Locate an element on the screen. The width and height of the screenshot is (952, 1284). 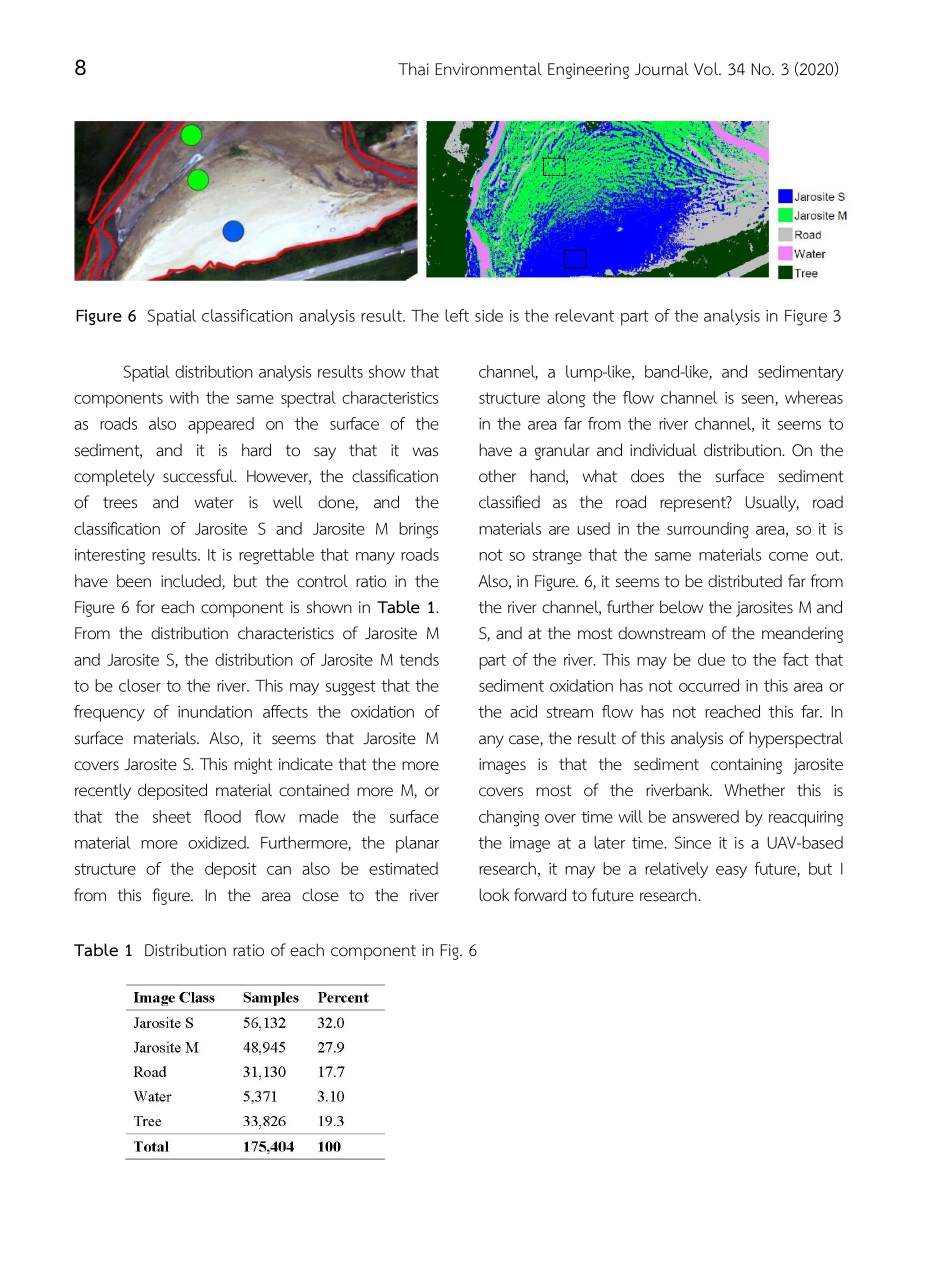
look is located at coordinates (494, 895).
